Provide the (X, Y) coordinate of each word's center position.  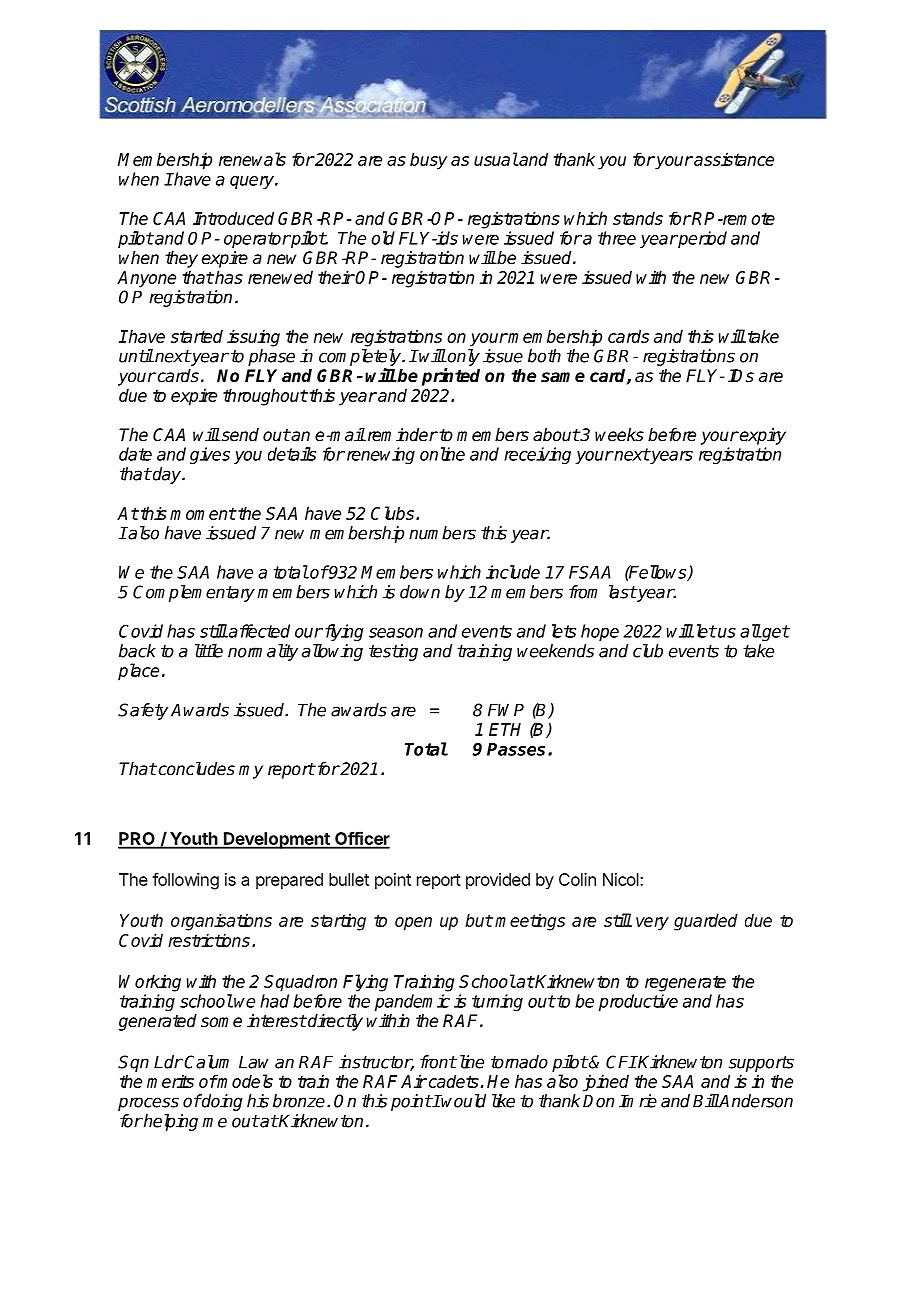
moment (203, 513)
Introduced (233, 218)
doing (221, 1102)
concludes (195, 769)
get (775, 633)
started (197, 336)
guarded (706, 922)
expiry (762, 436)
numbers (442, 533)
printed (451, 377)
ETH (505, 729)
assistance (733, 159)
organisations (221, 922)
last (622, 592)
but (479, 920)
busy (429, 161)
